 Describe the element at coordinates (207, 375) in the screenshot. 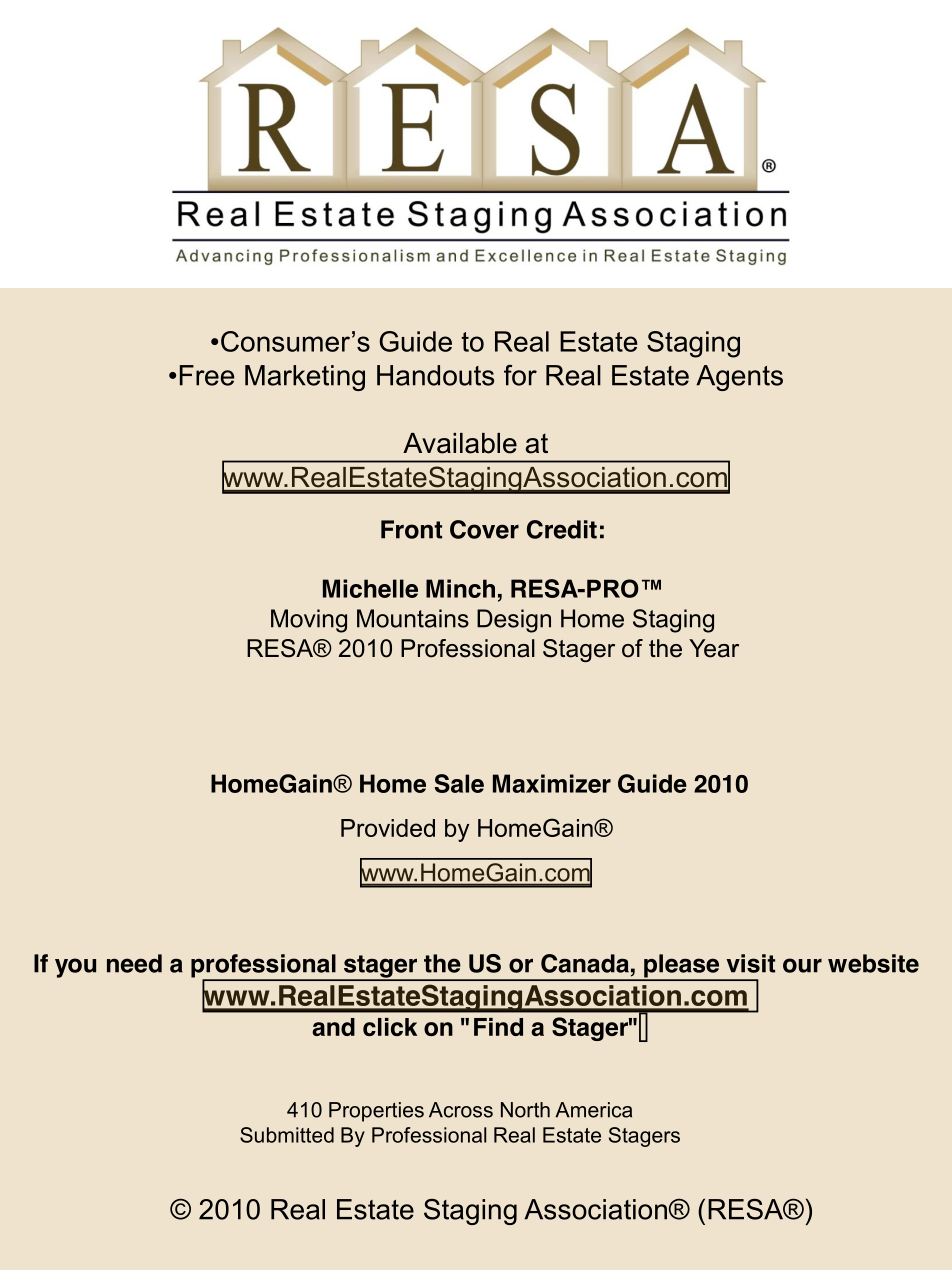

I see `Free` at that location.
